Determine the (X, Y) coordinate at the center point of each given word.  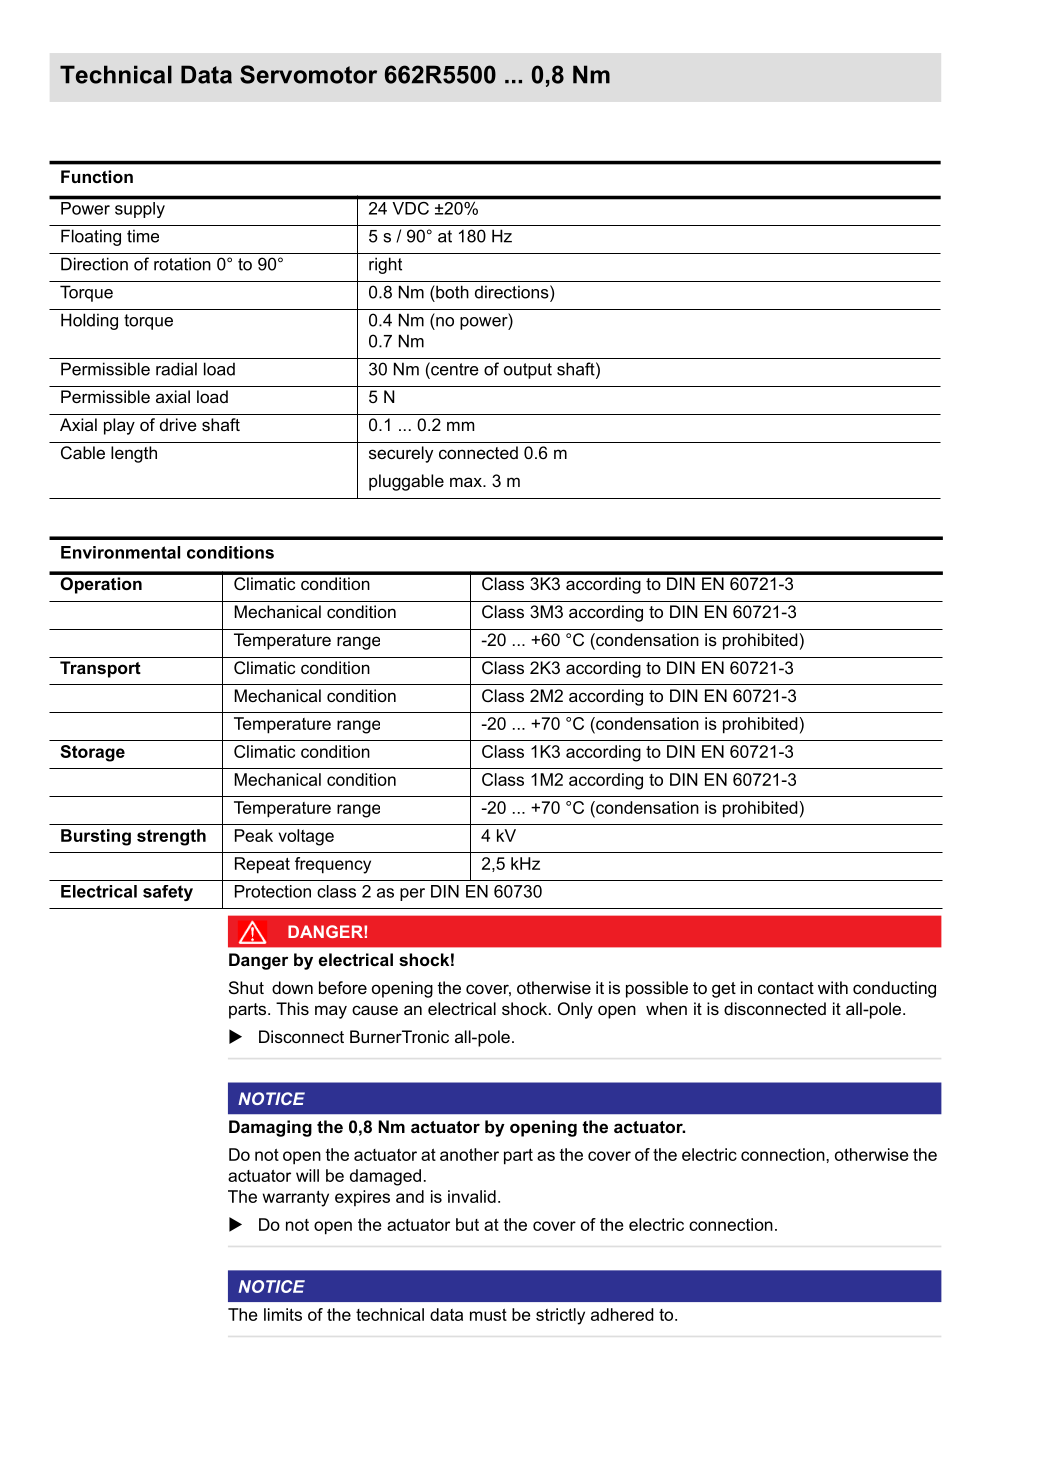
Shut (246, 987)
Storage (92, 753)
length (134, 454)
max (467, 482)
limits (283, 1314)
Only (575, 1010)
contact (786, 988)
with (833, 987)
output (528, 371)
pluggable (406, 482)
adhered (622, 1314)
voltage (306, 837)
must (488, 1315)
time (143, 236)
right (385, 265)
